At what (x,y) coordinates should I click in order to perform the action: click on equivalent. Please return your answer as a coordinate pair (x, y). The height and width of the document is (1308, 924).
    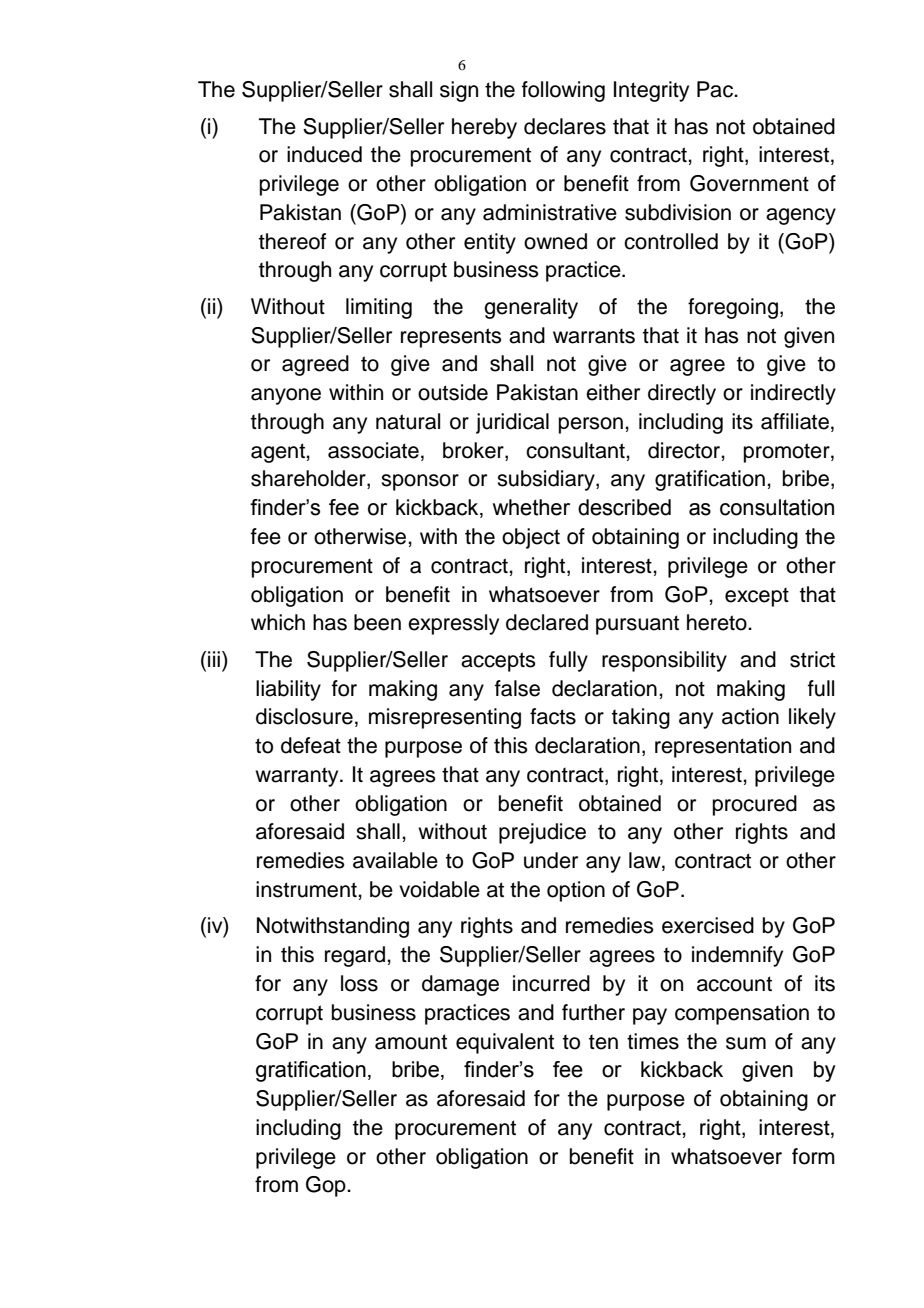
    Looking at the image, I should click on (505, 1043).
